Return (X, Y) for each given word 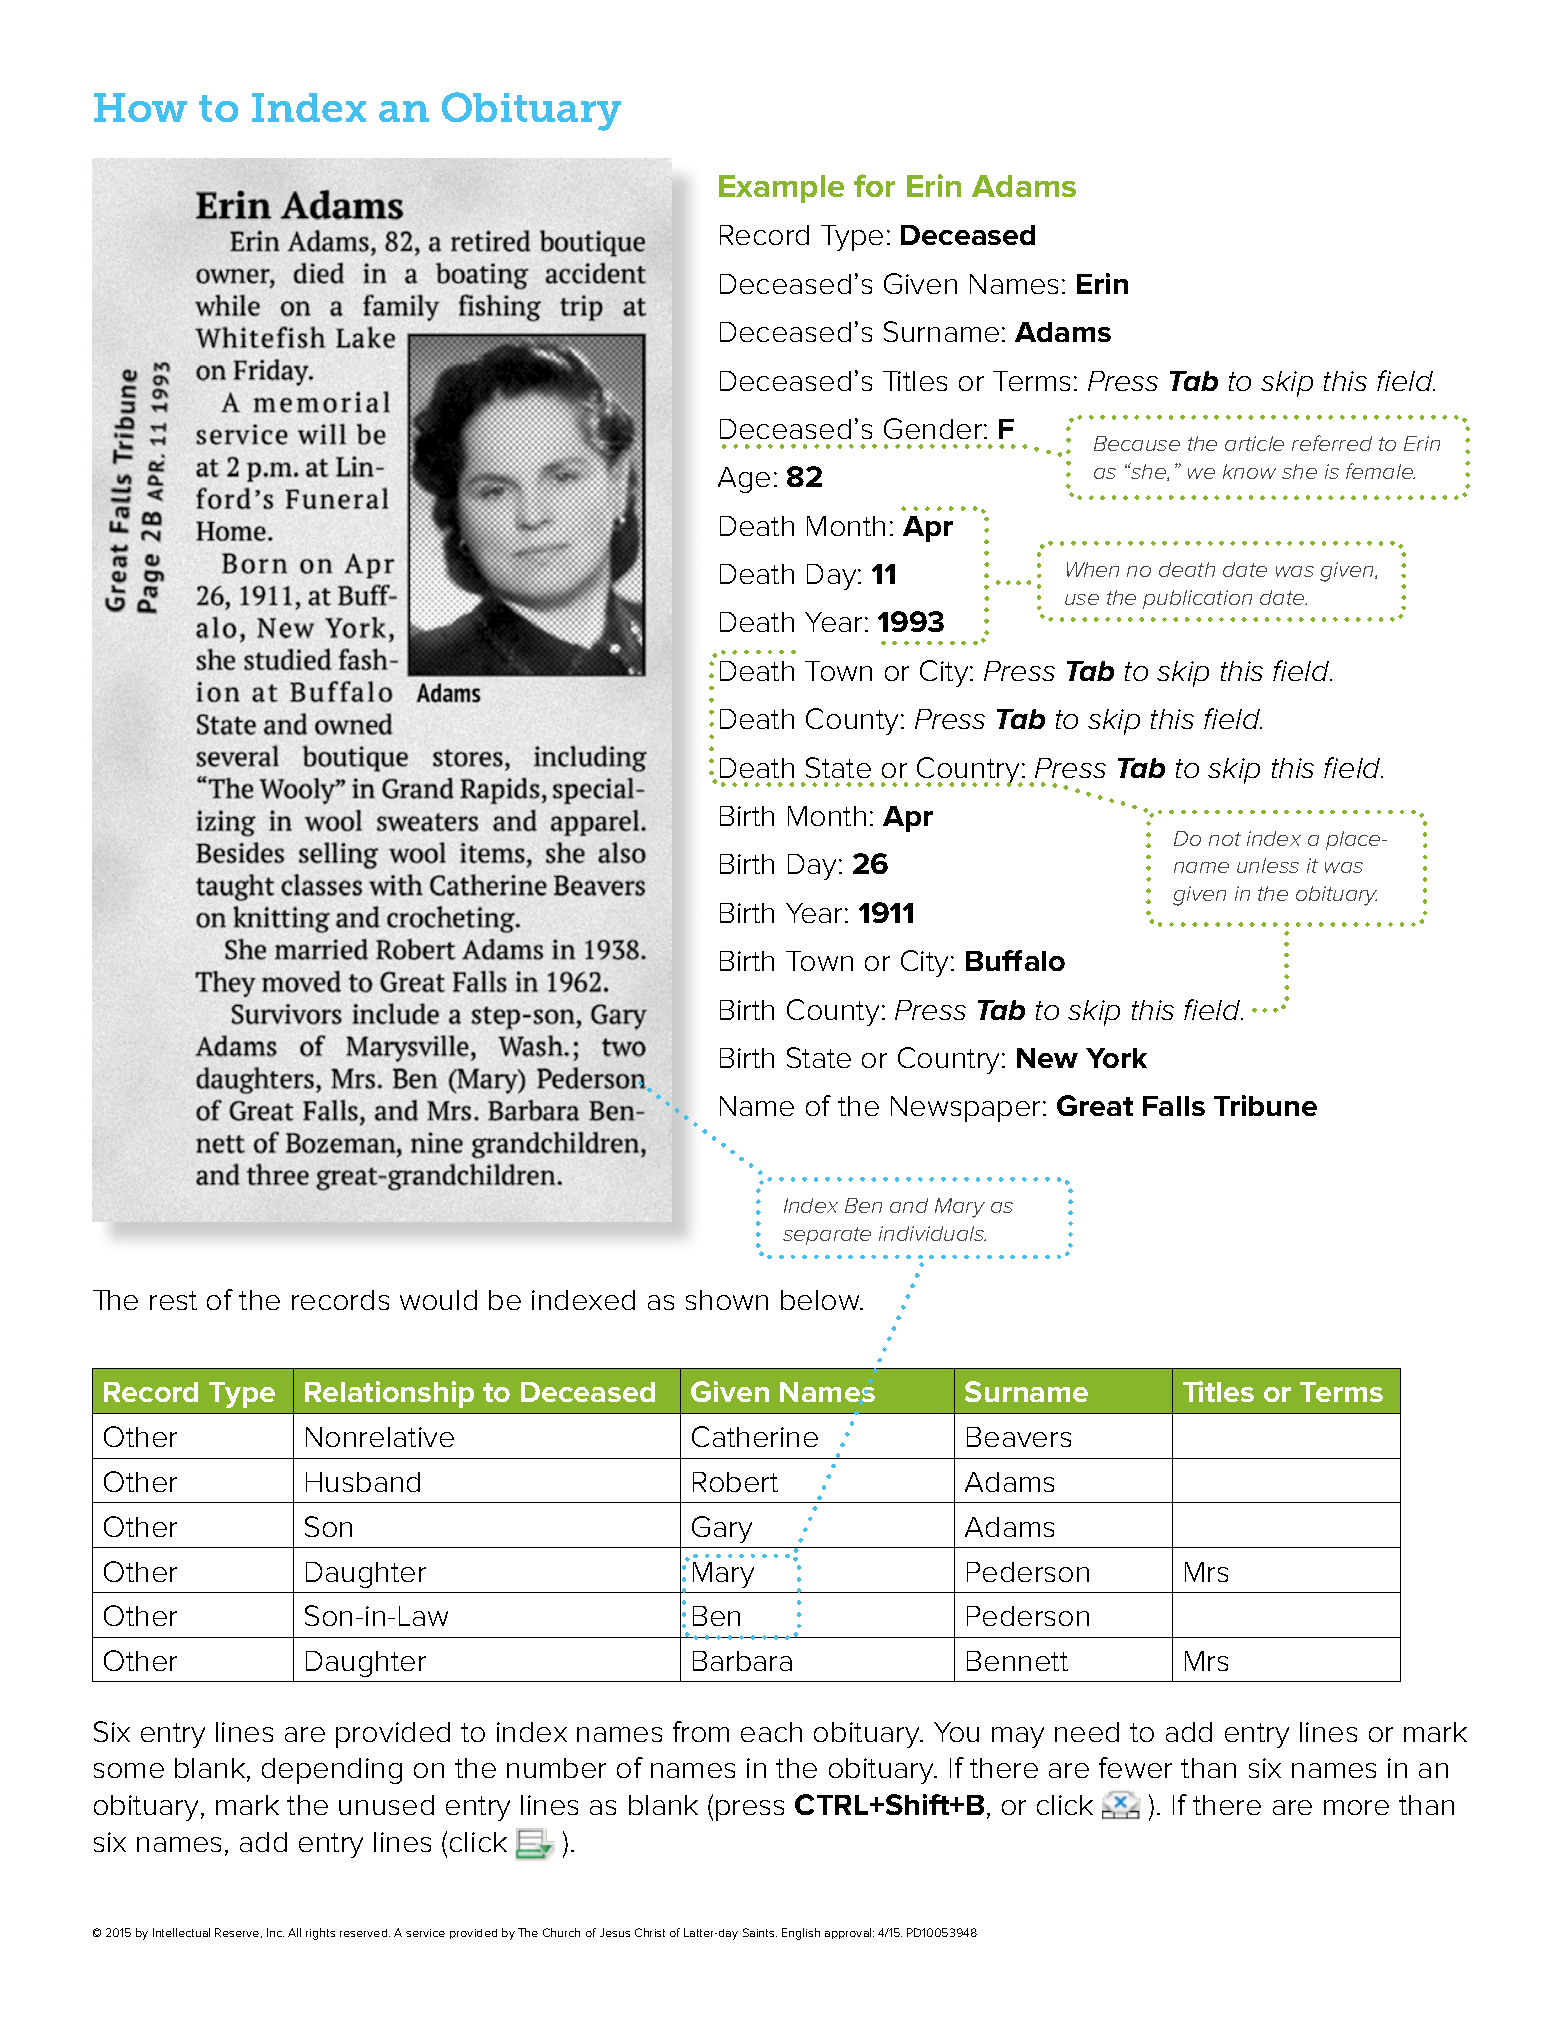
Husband (363, 1482)
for (874, 185)
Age (744, 480)
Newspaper (965, 1109)
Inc (275, 1932)
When (1093, 569)
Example (781, 189)
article (1254, 443)
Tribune (1265, 1105)
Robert (735, 1482)
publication (1197, 599)
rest (173, 1300)
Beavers (1019, 1437)
